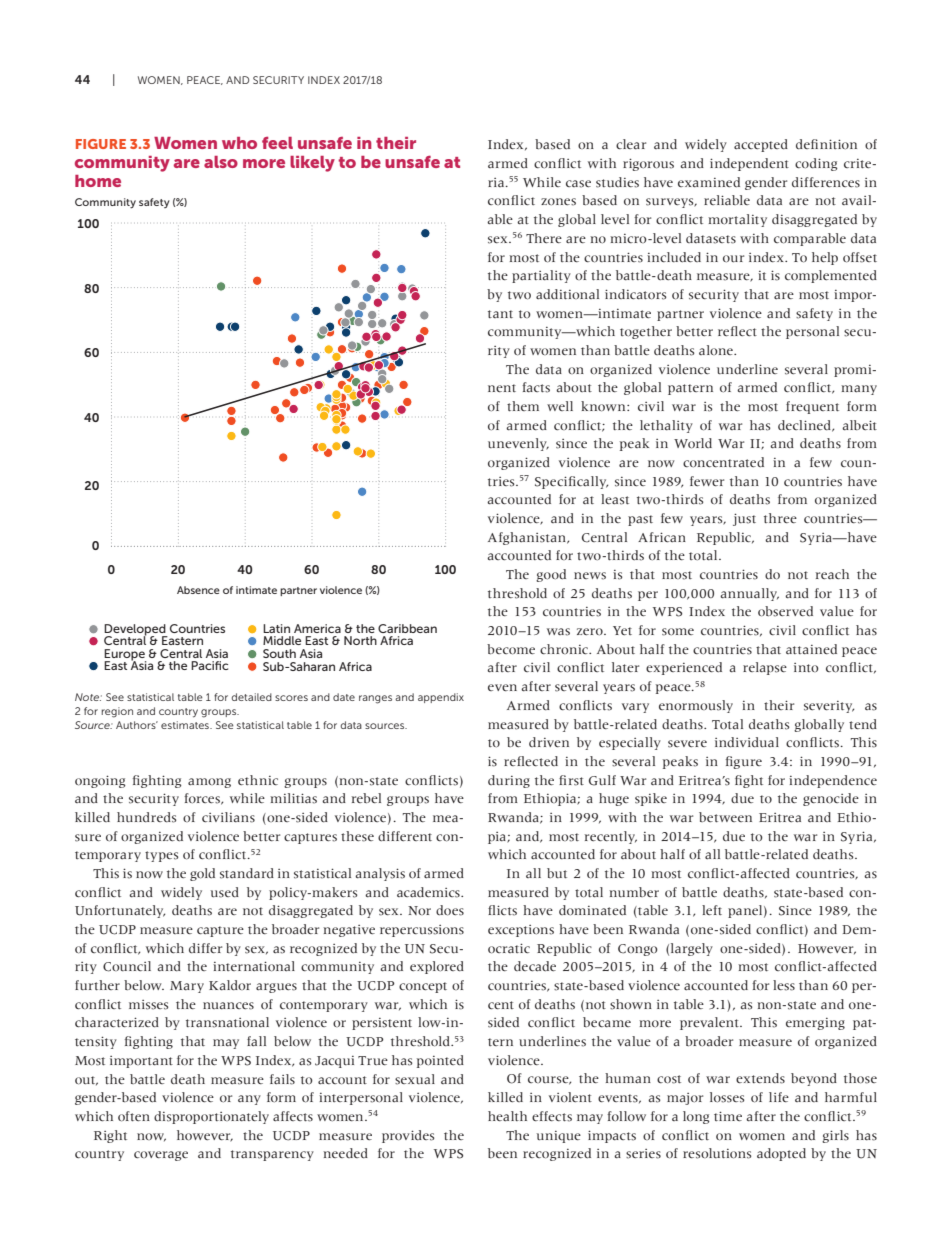  I want to click on also, so click(221, 162).
